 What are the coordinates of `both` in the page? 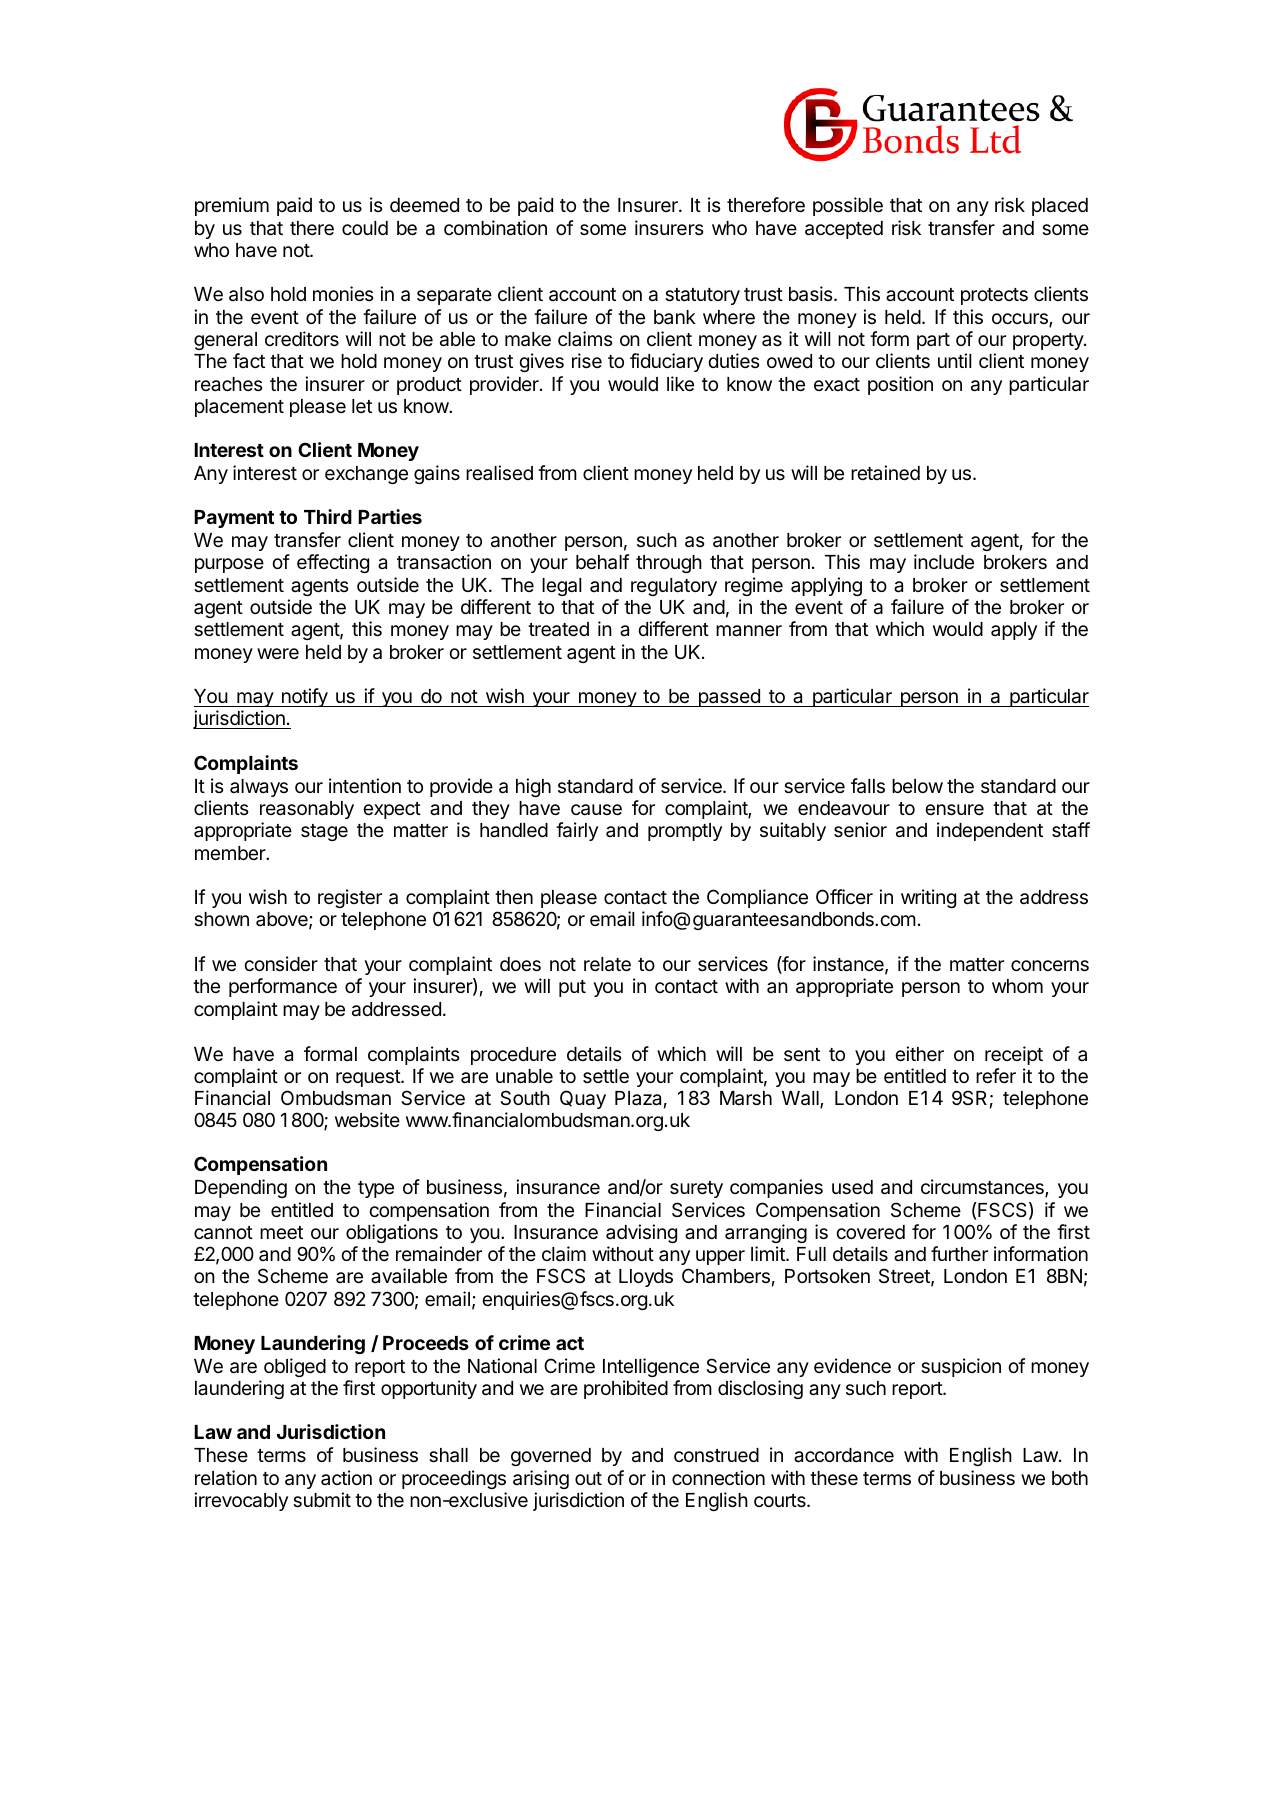 It's located at (1070, 1478).
